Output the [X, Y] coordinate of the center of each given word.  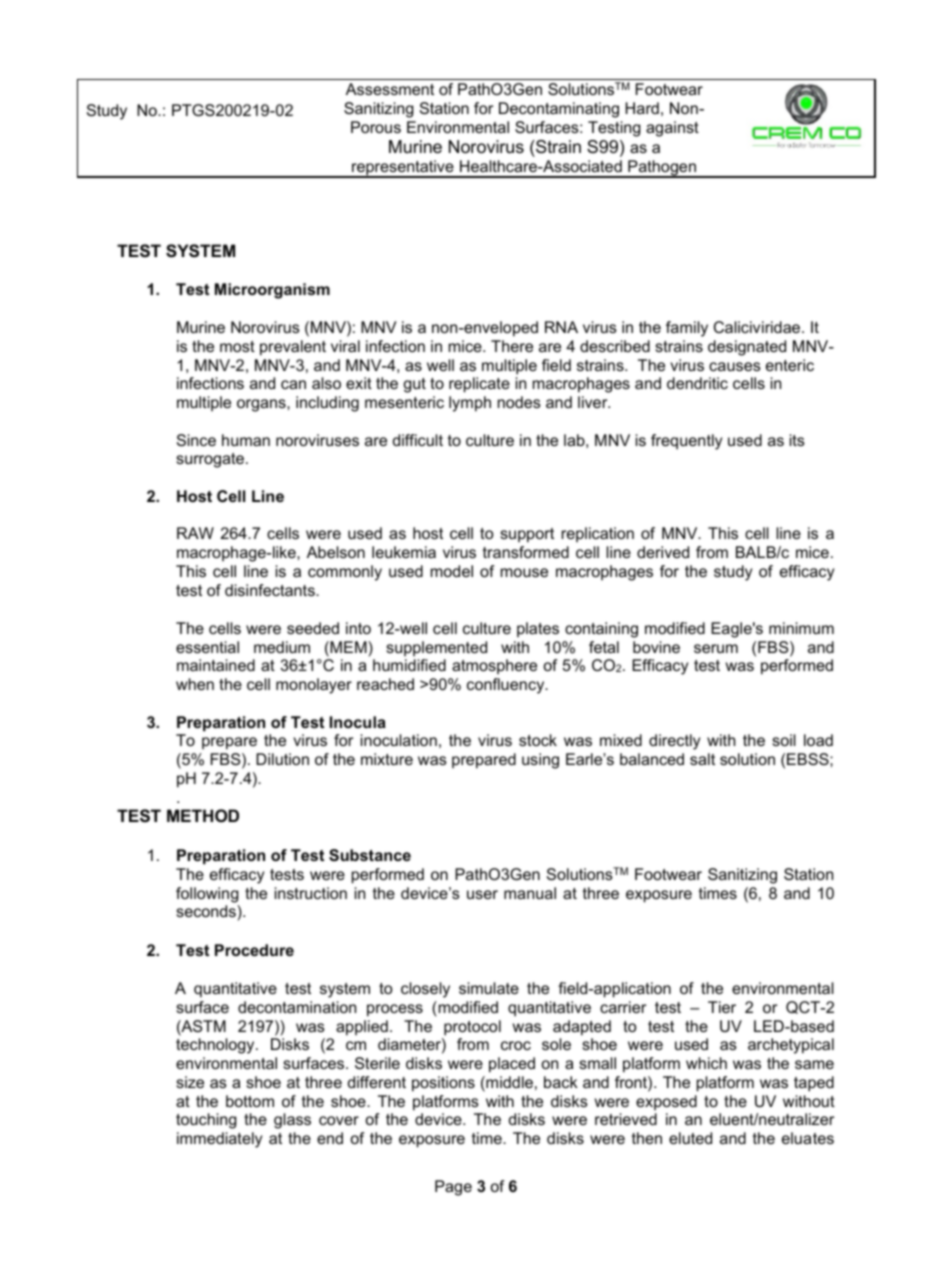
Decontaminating [559, 110]
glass [292, 1121]
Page [453, 1188]
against [672, 129]
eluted [690, 1138]
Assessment [390, 89]
